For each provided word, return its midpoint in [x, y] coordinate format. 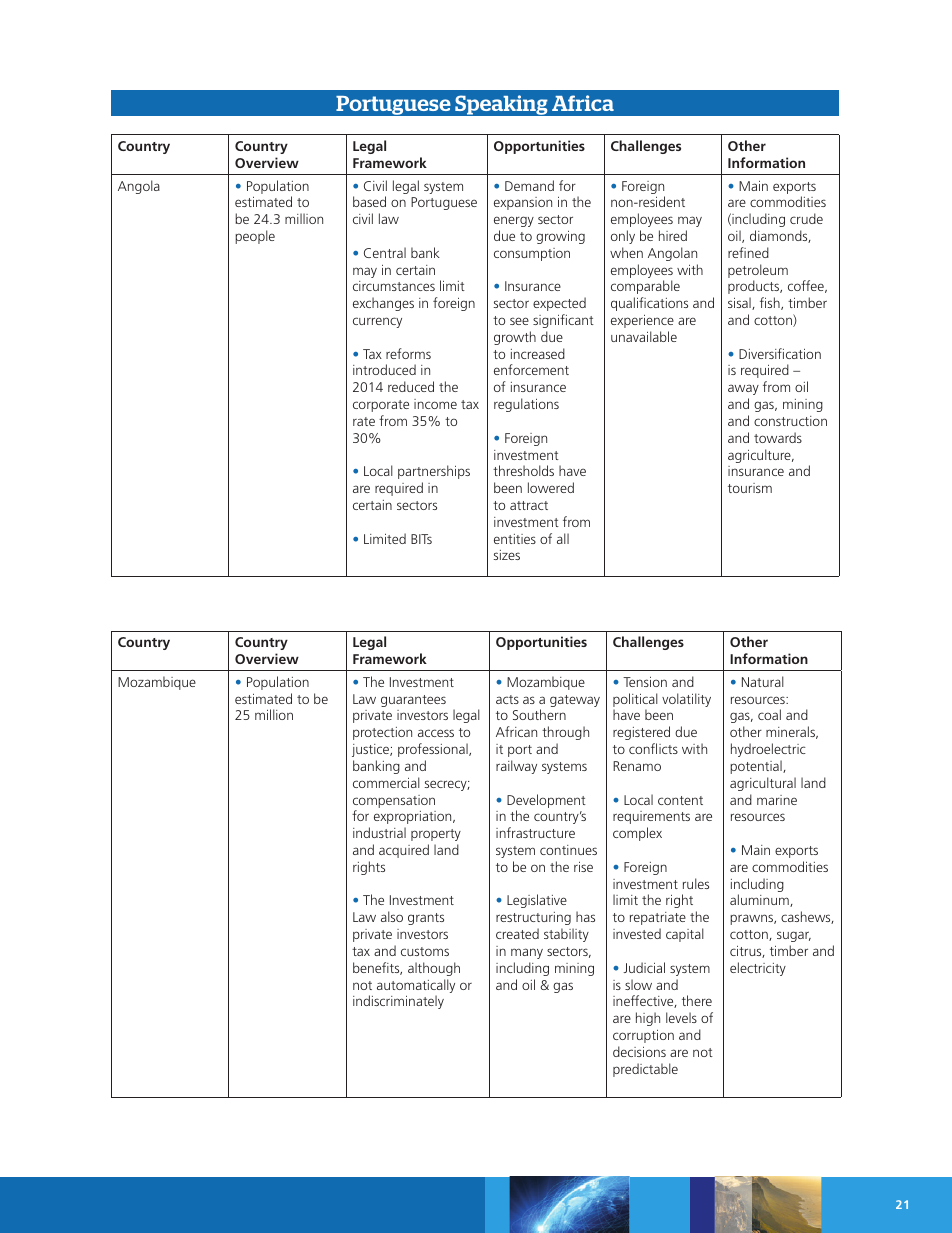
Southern [539, 714]
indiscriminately [398, 1002]
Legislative [537, 901]
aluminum [760, 900]
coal [769, 714]
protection [382, 733]
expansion [523, 203]
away [743, 389]
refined [748, 252]
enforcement [531, 369]
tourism [750, 488]
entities [515, 539]
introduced [384, 369]
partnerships [434, 472]
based [369, 201]
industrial [379, 832]
